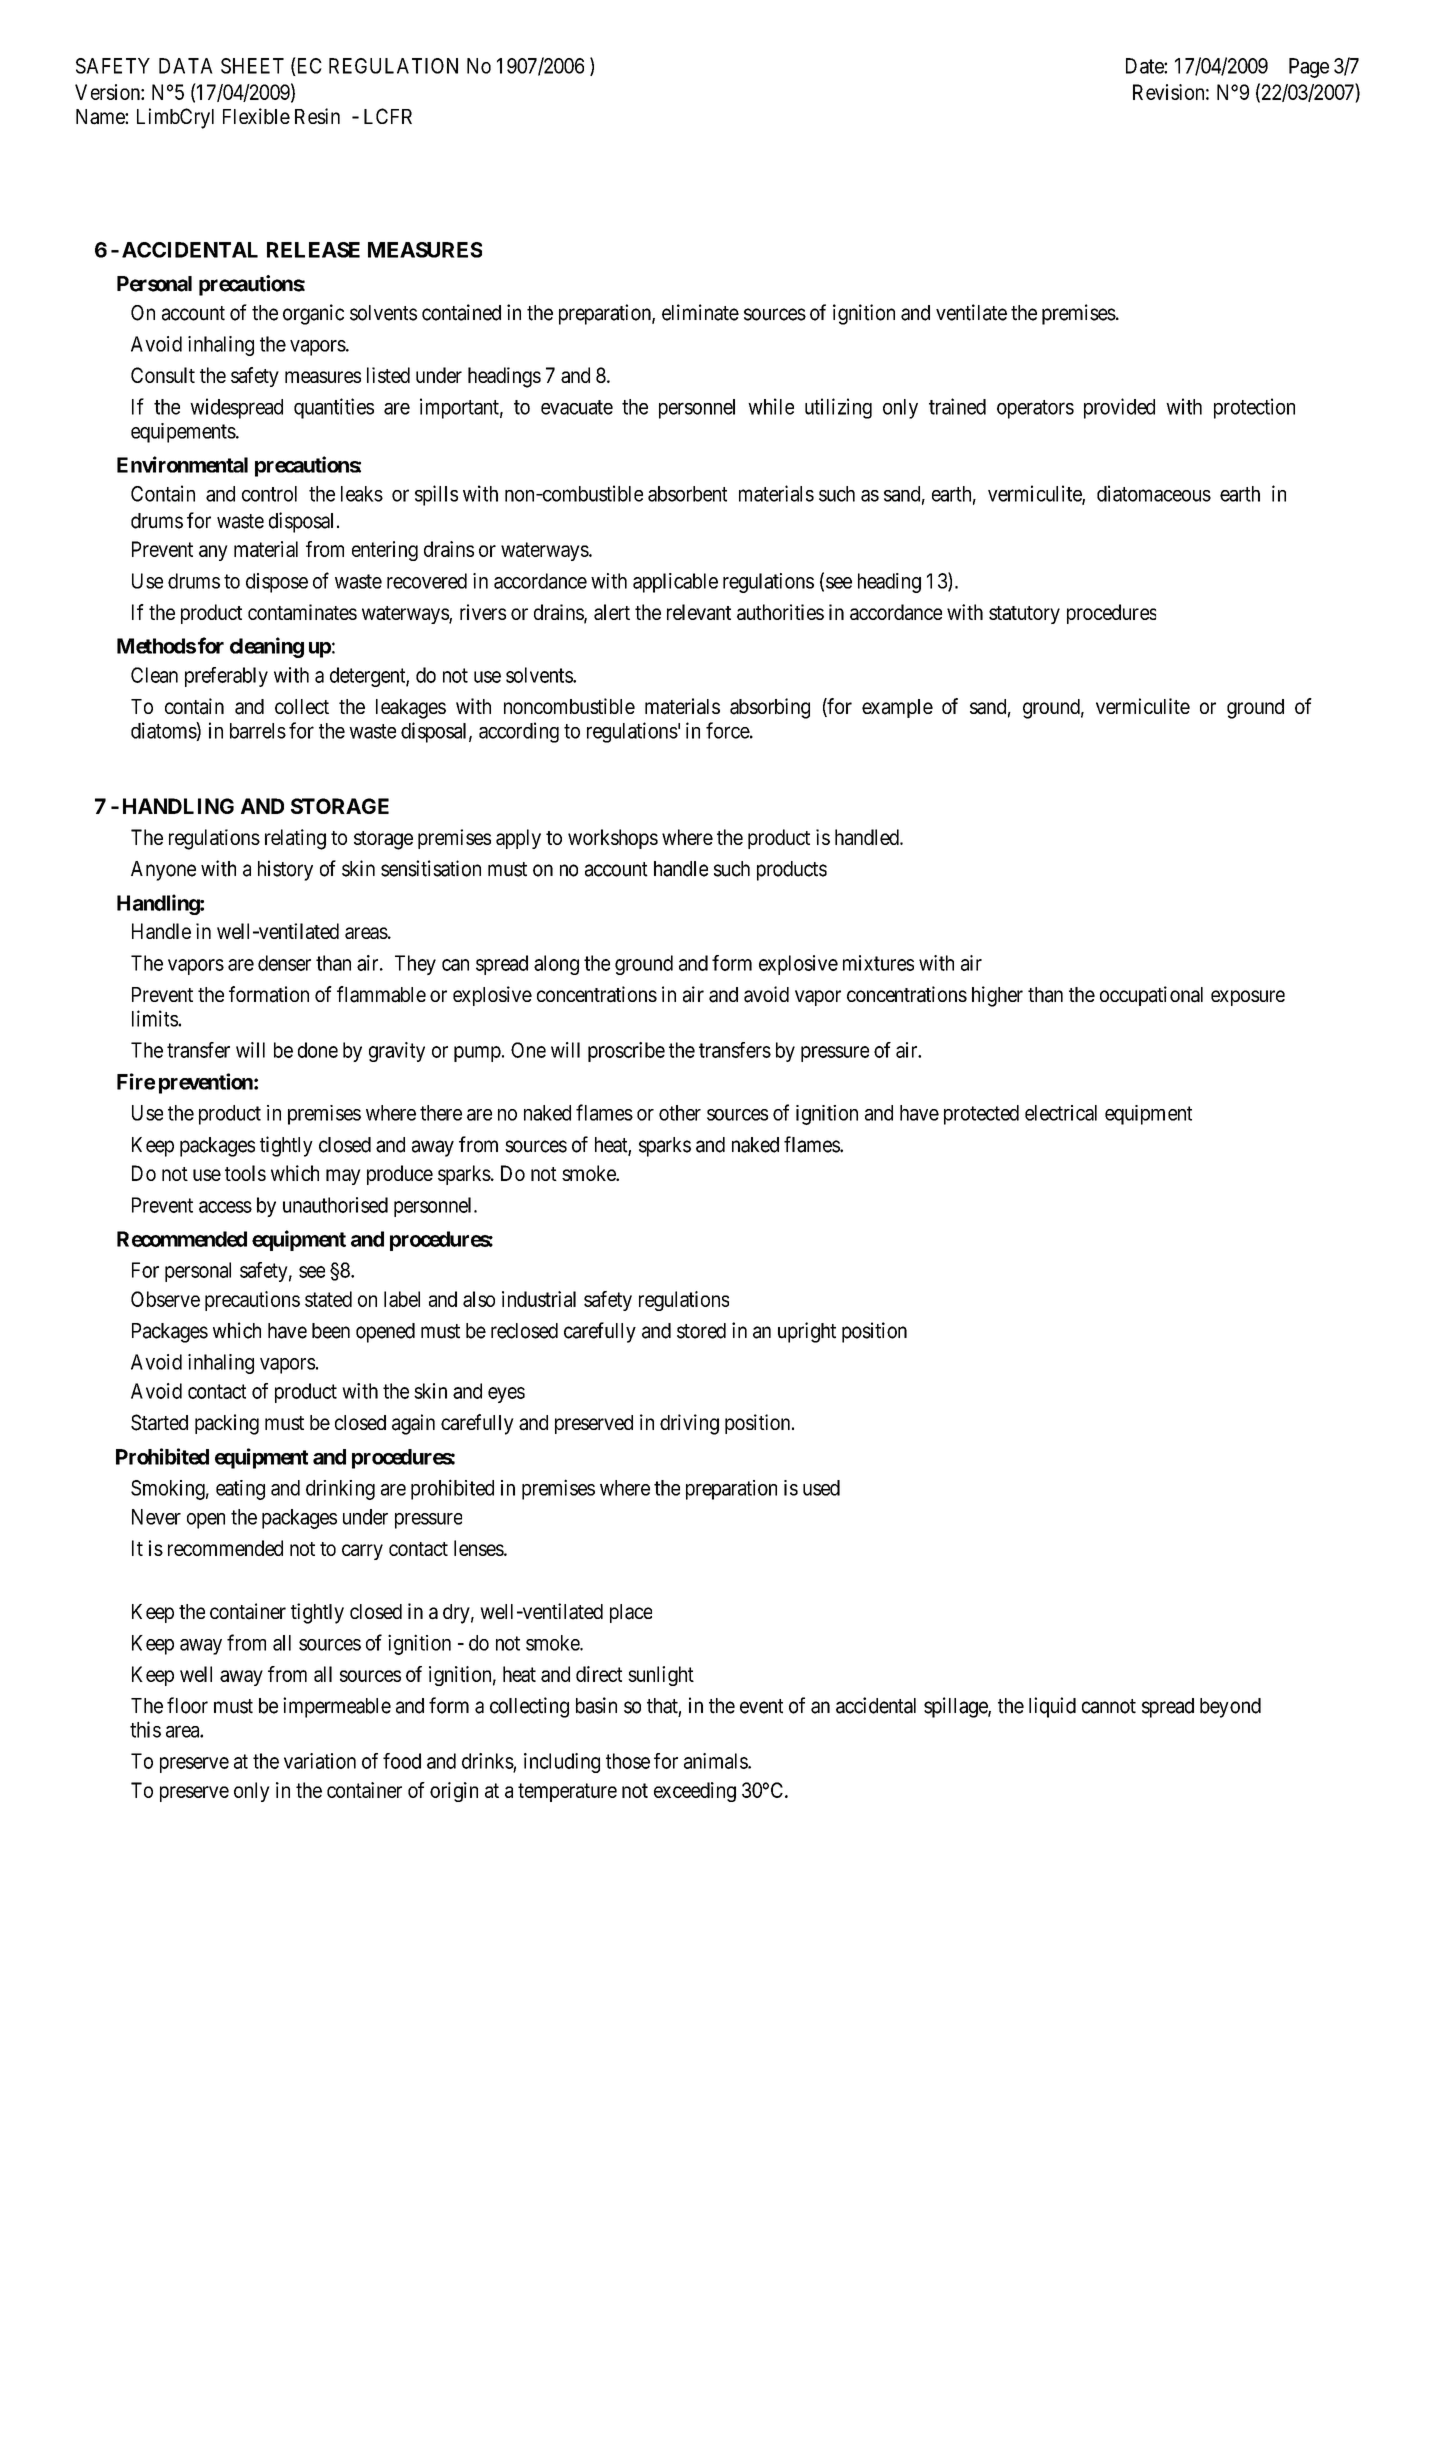 This screenshot has height=2449, width=1438. What do you see at coordinates (701, 1331) in the screenshot?
I see `stored` at bounding box center [701, 1331].
